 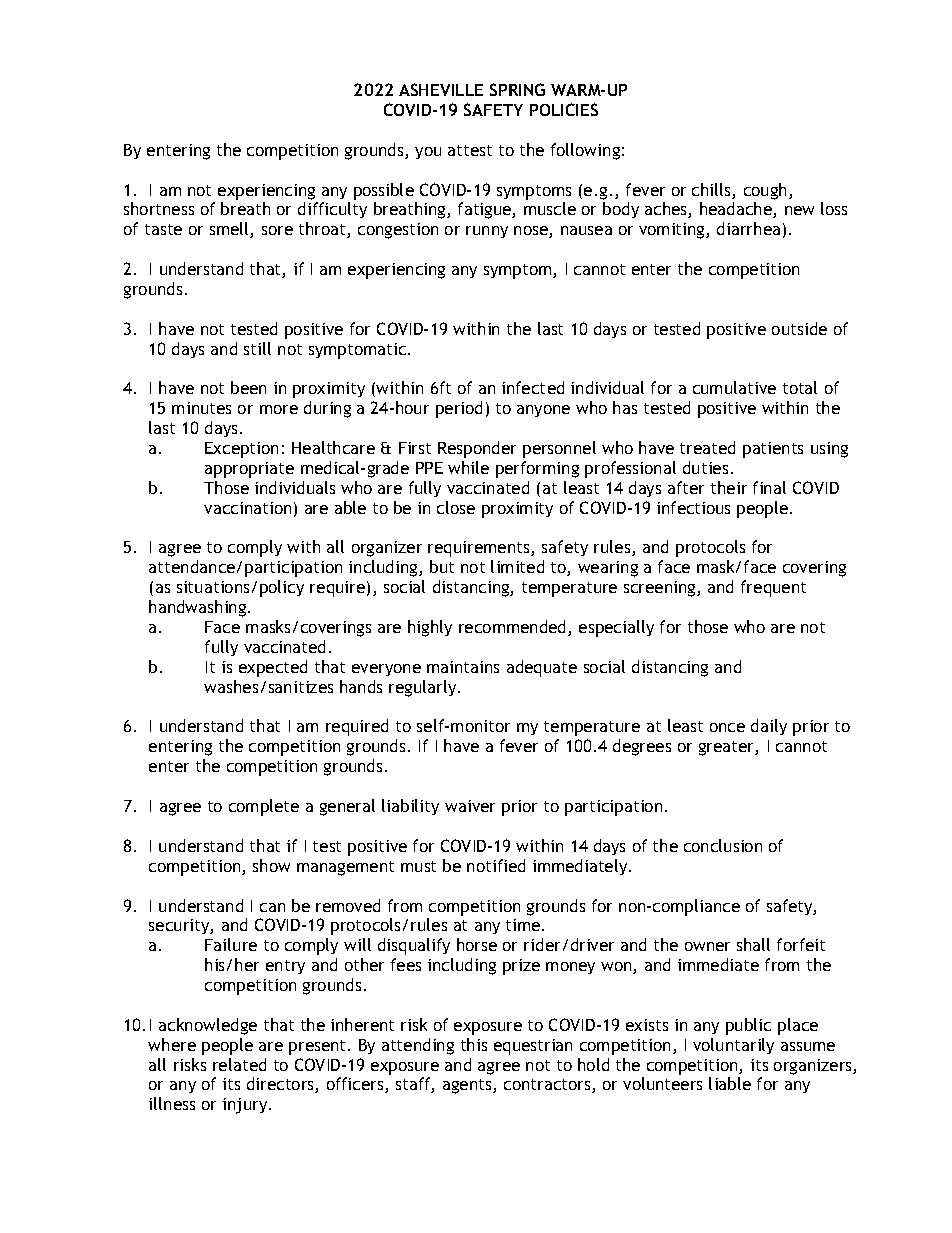 What do you see at coordinates (264, 807) in the screenshot?
I see `complete` at bounding box center [264, 807].
